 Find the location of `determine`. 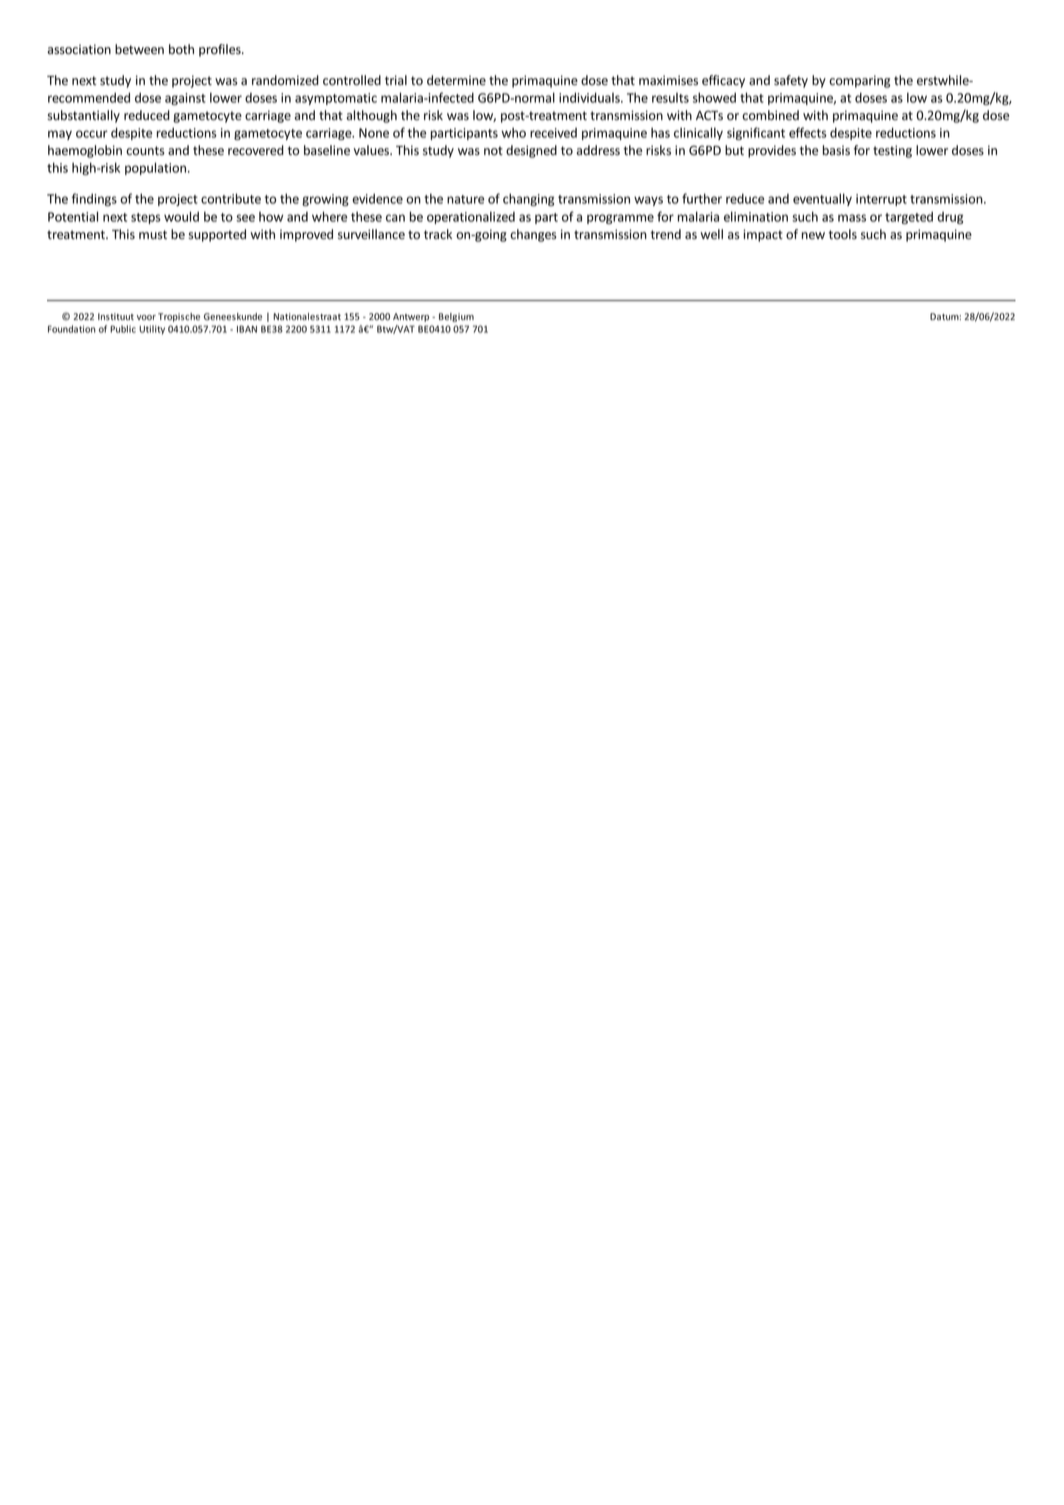

determine is located at coordinates (456, 80).
